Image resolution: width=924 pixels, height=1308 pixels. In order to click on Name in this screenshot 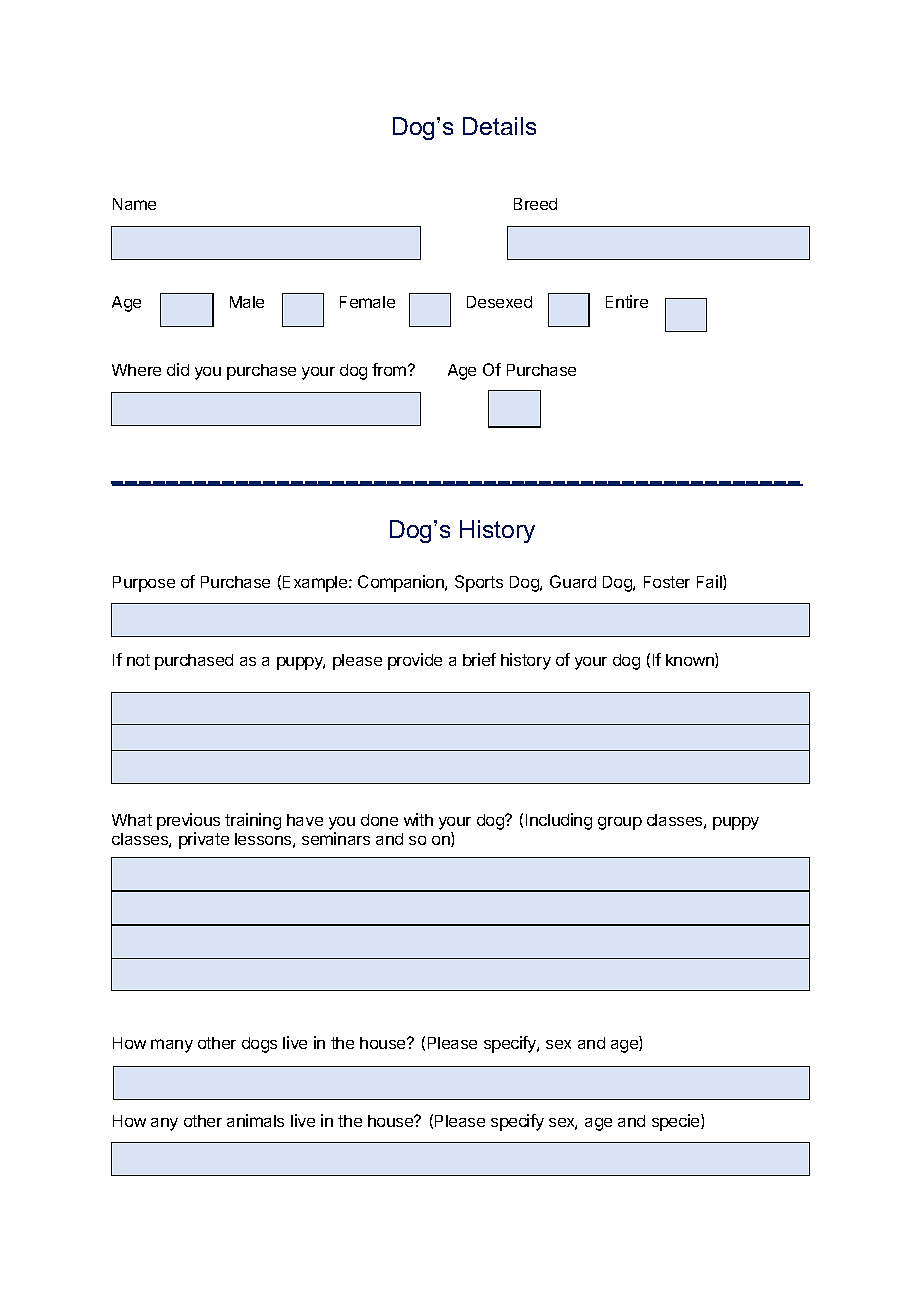, I will do `click(134, 204)`.
